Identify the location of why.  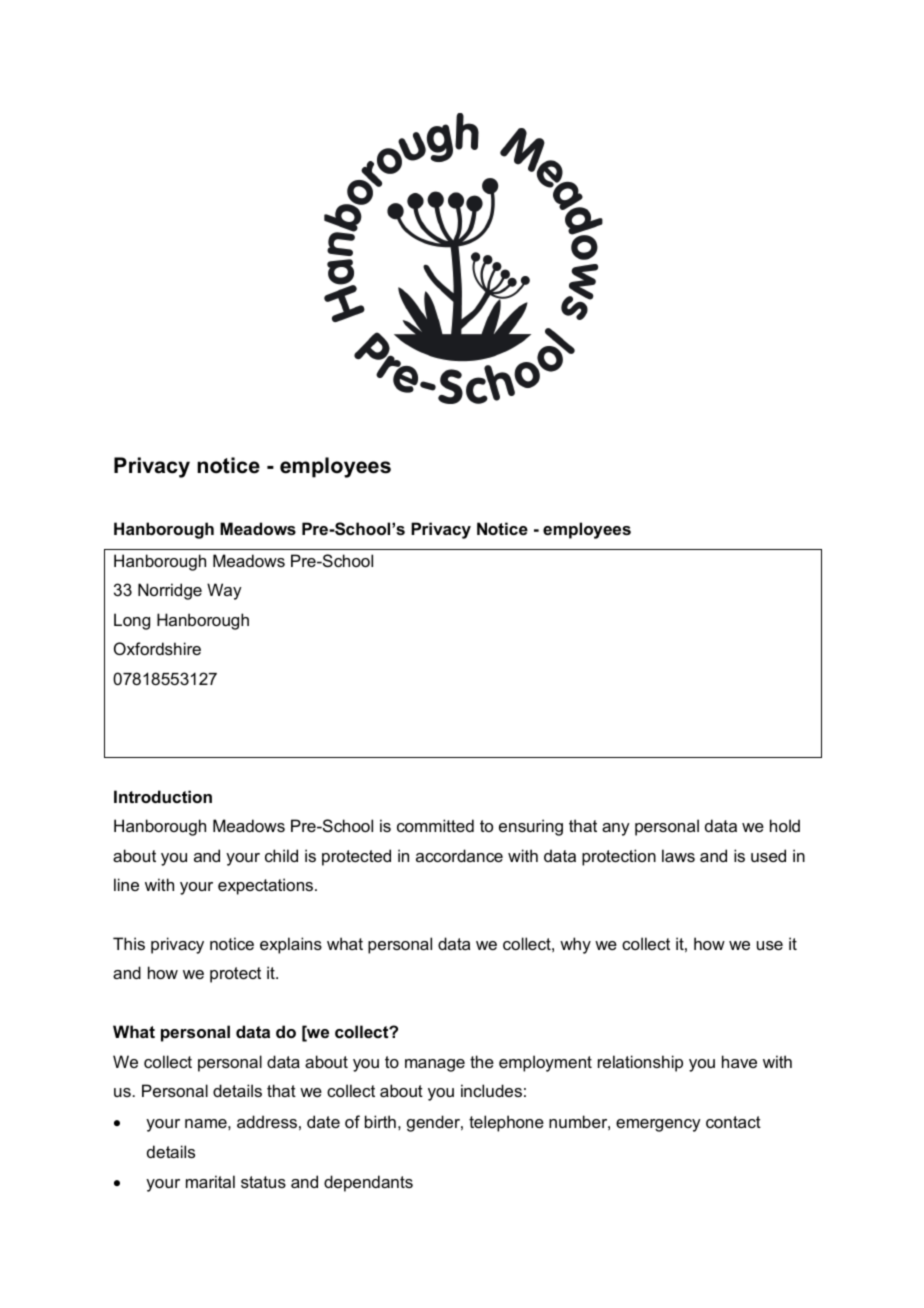
(575, 945).
